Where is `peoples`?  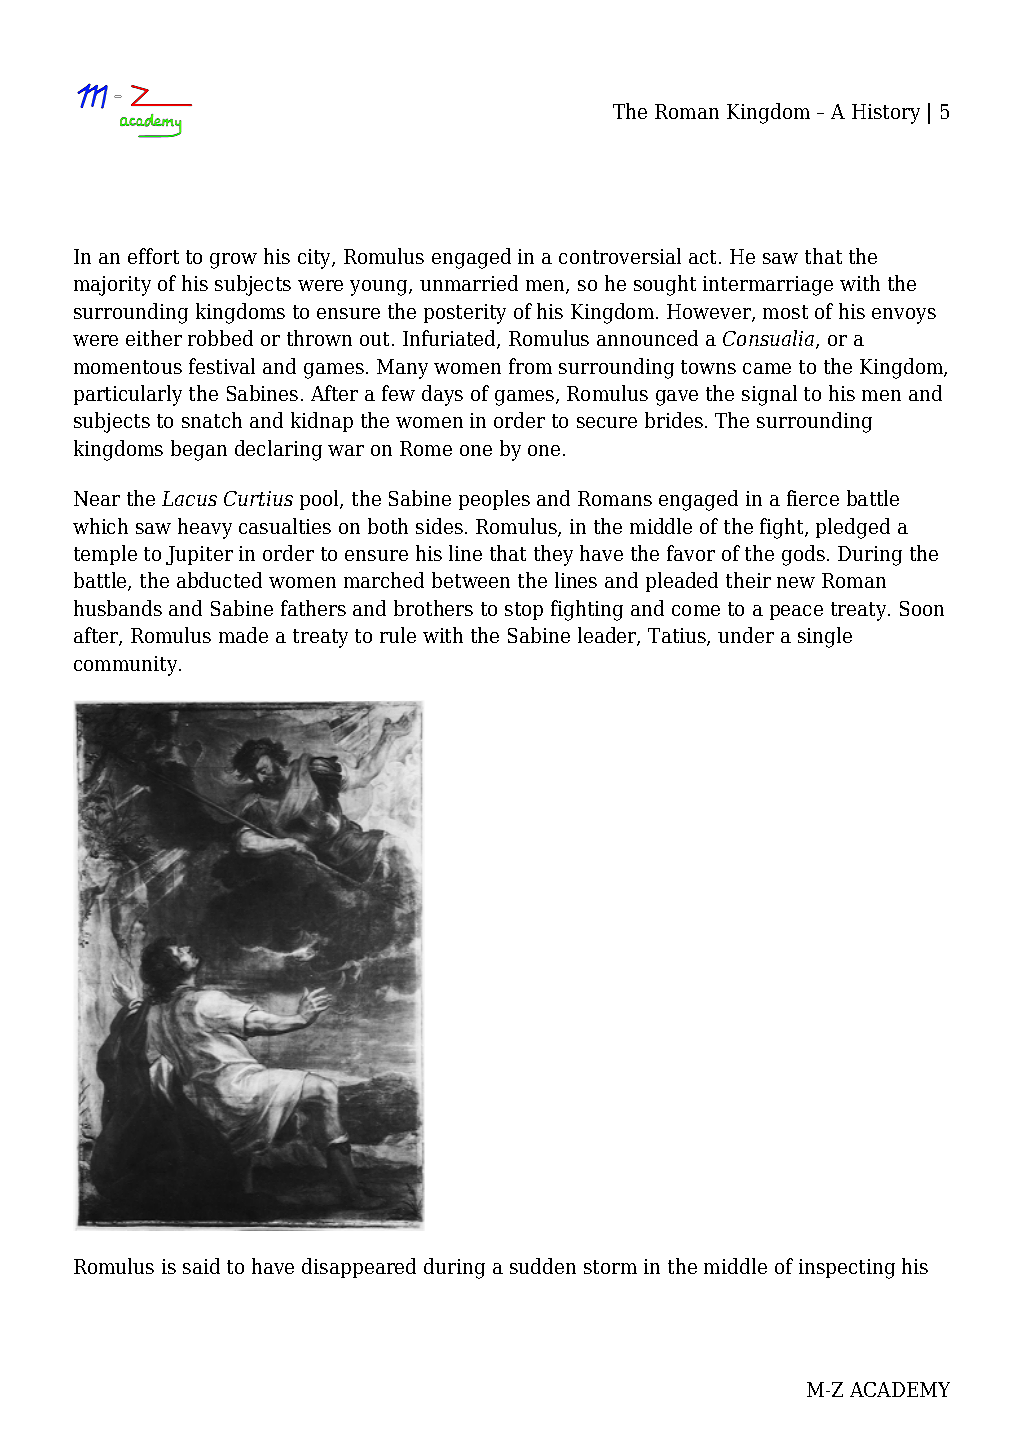 peoples is located at coordinates (494, 500).
